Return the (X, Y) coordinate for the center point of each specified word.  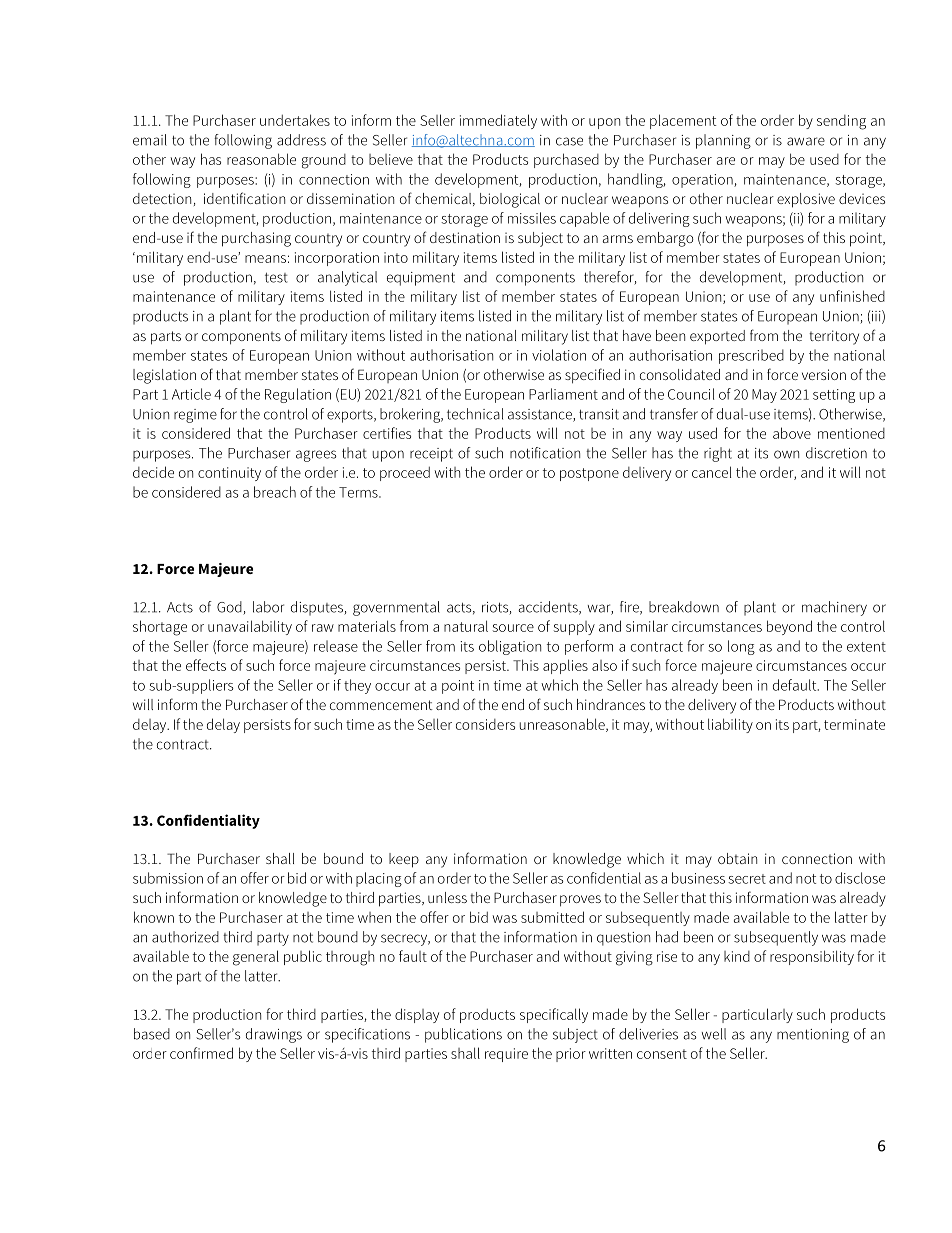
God (230, 608)
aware (806, 141)
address (301, 140)
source (513, 628)
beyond (789, 627)
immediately (498, 121)
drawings (274, 1035)
